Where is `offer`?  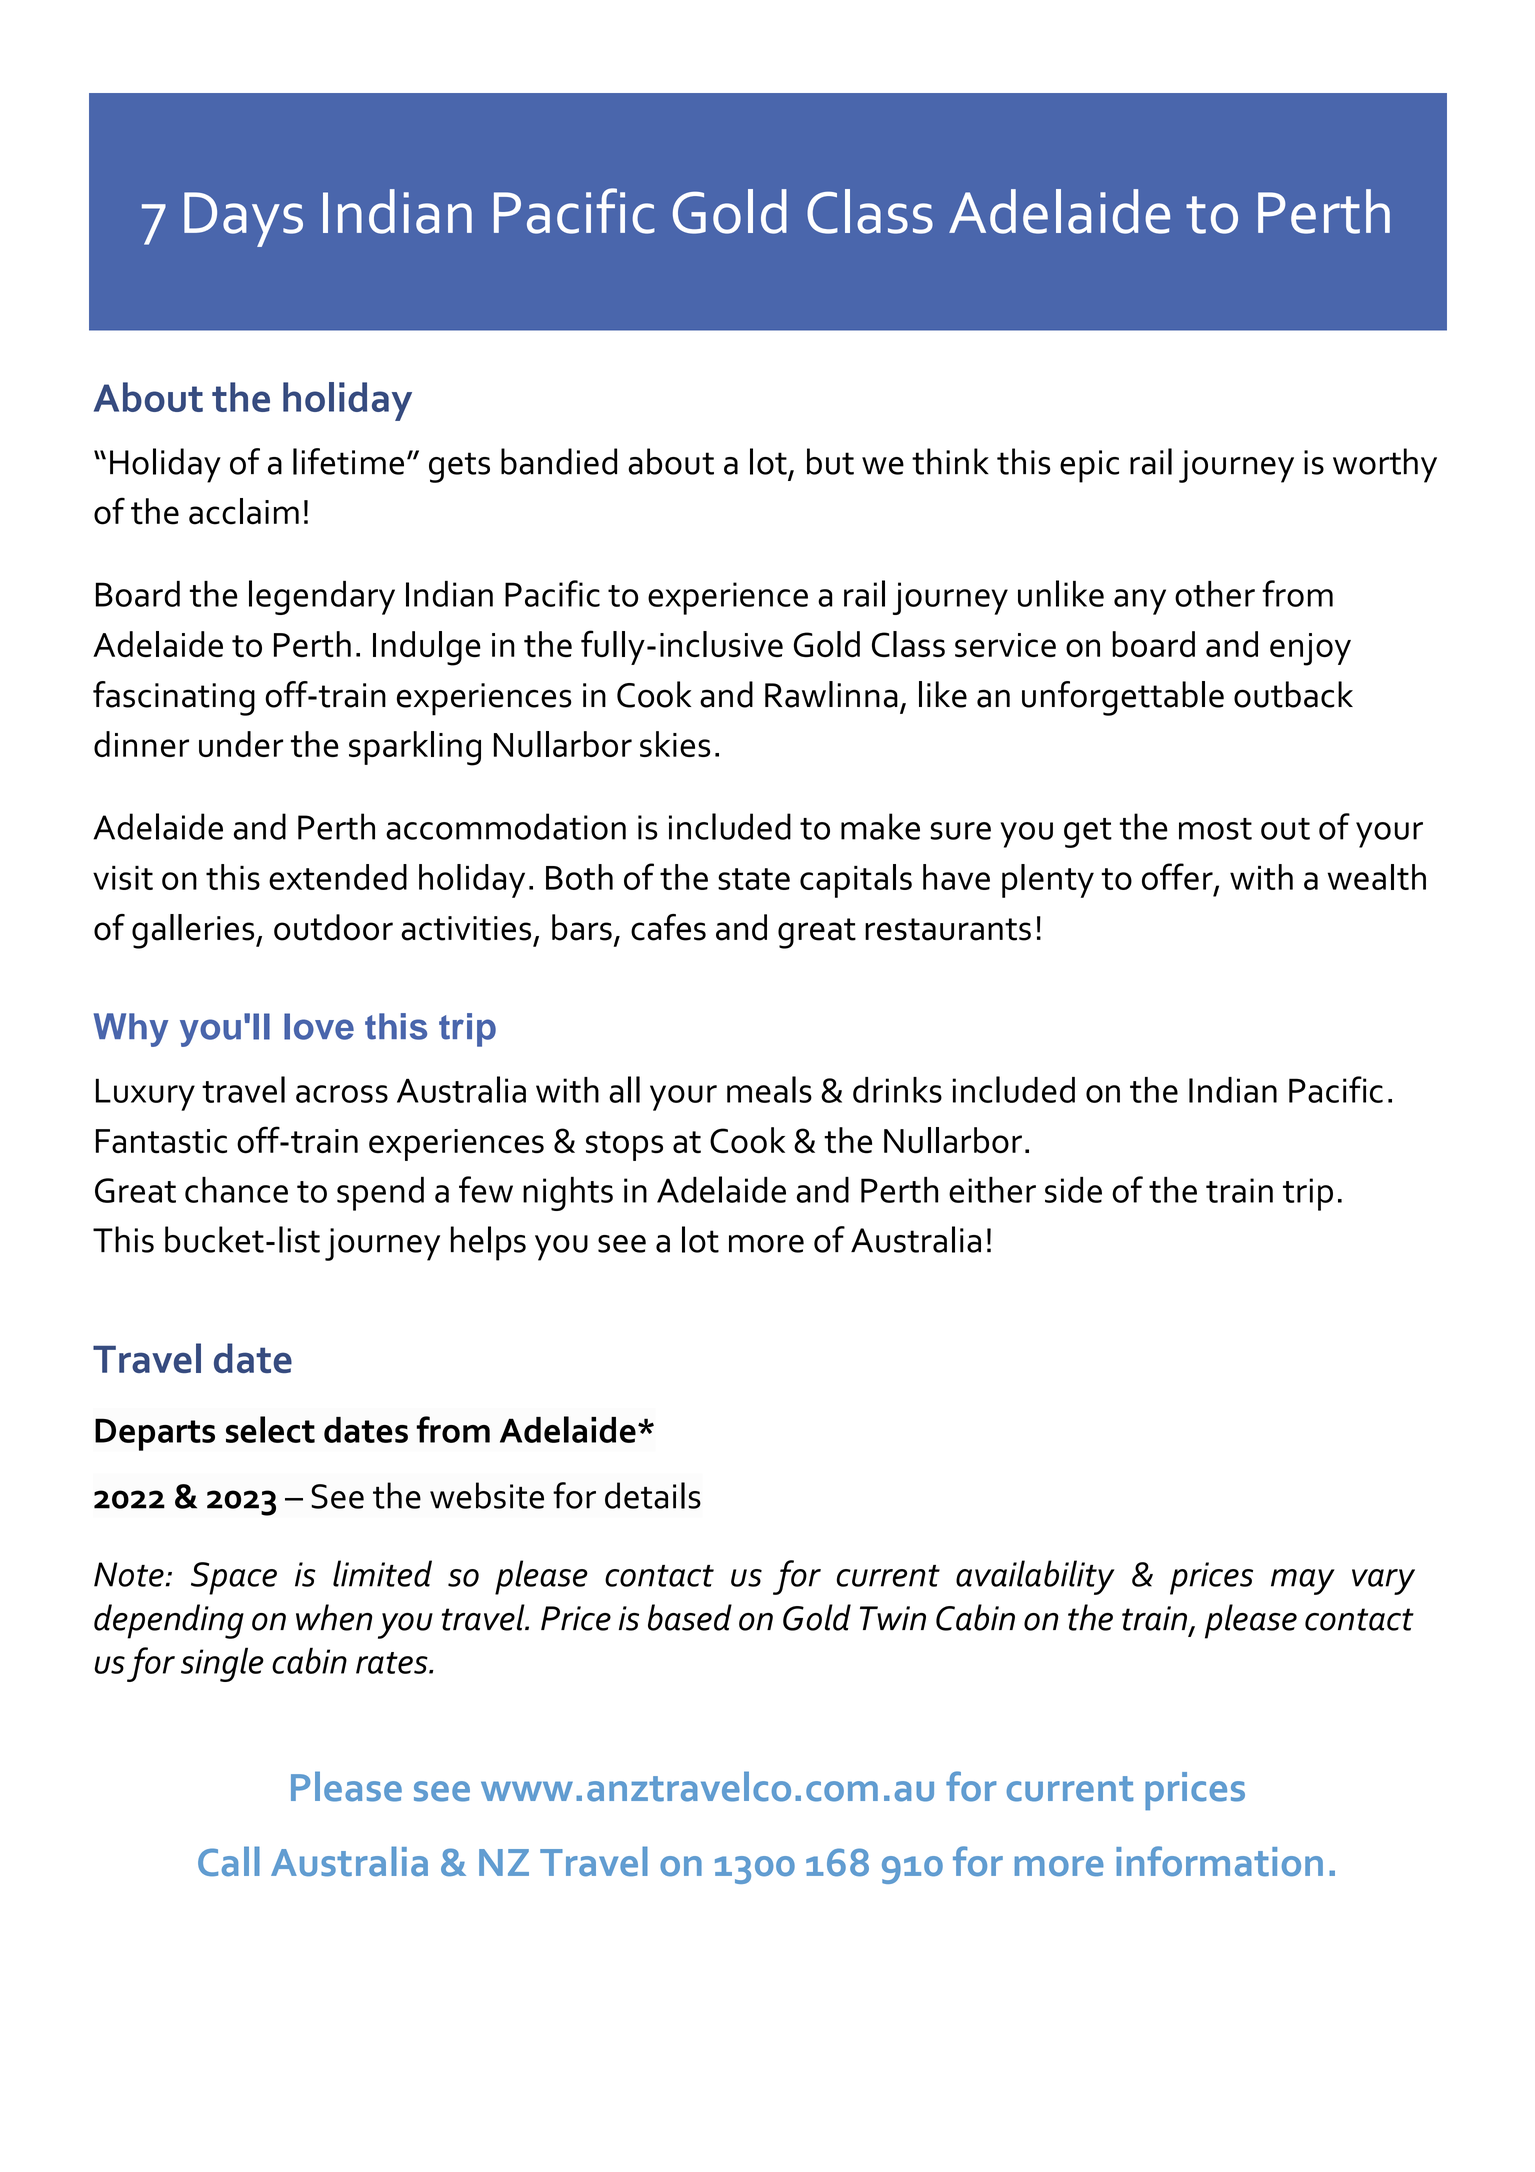 offer is located at coordinates (1178, 877).
